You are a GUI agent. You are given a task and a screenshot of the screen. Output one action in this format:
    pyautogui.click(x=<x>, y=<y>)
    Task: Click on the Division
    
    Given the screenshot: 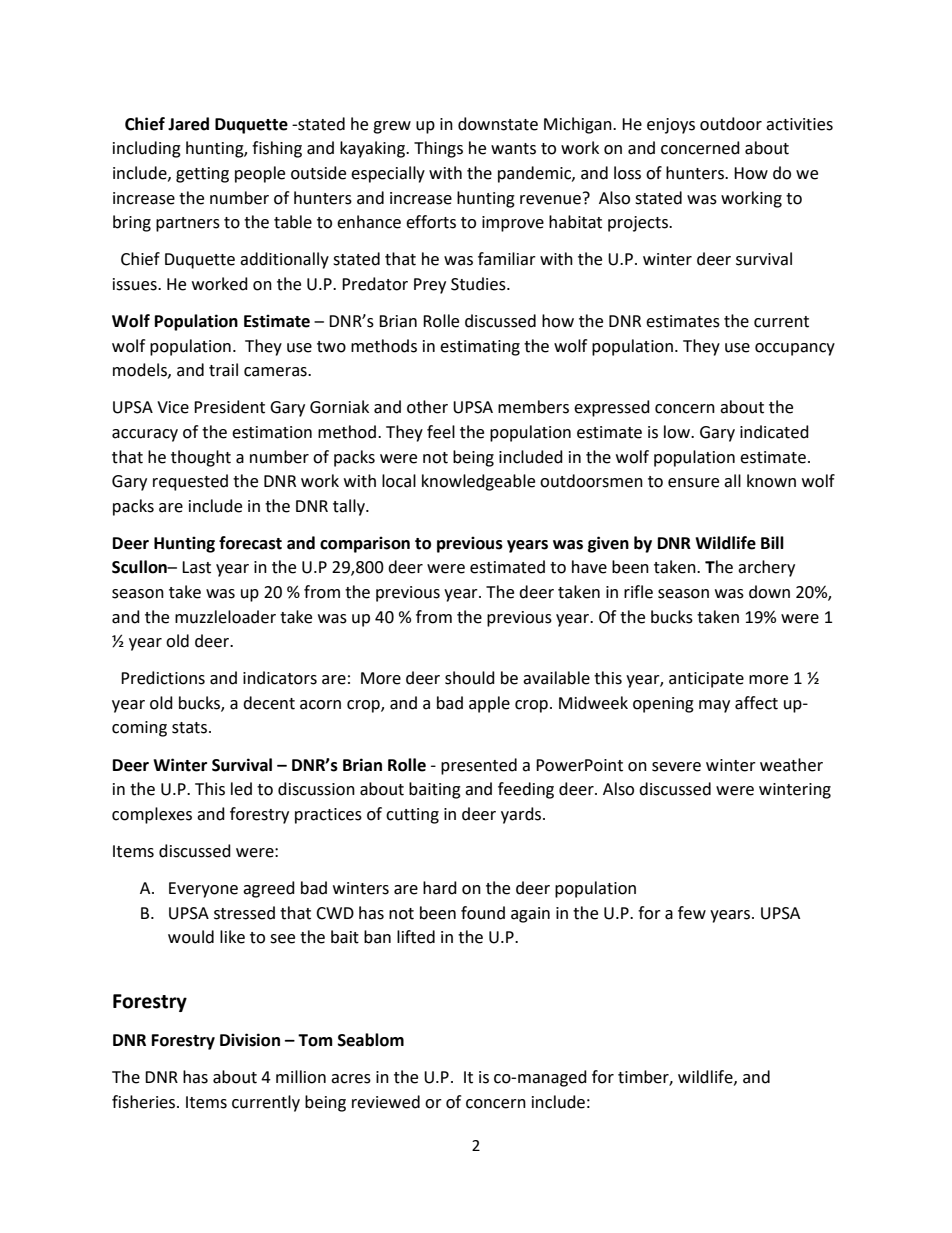 What is the action you would take?
    pyautogui.click(x=250, y=1040)
